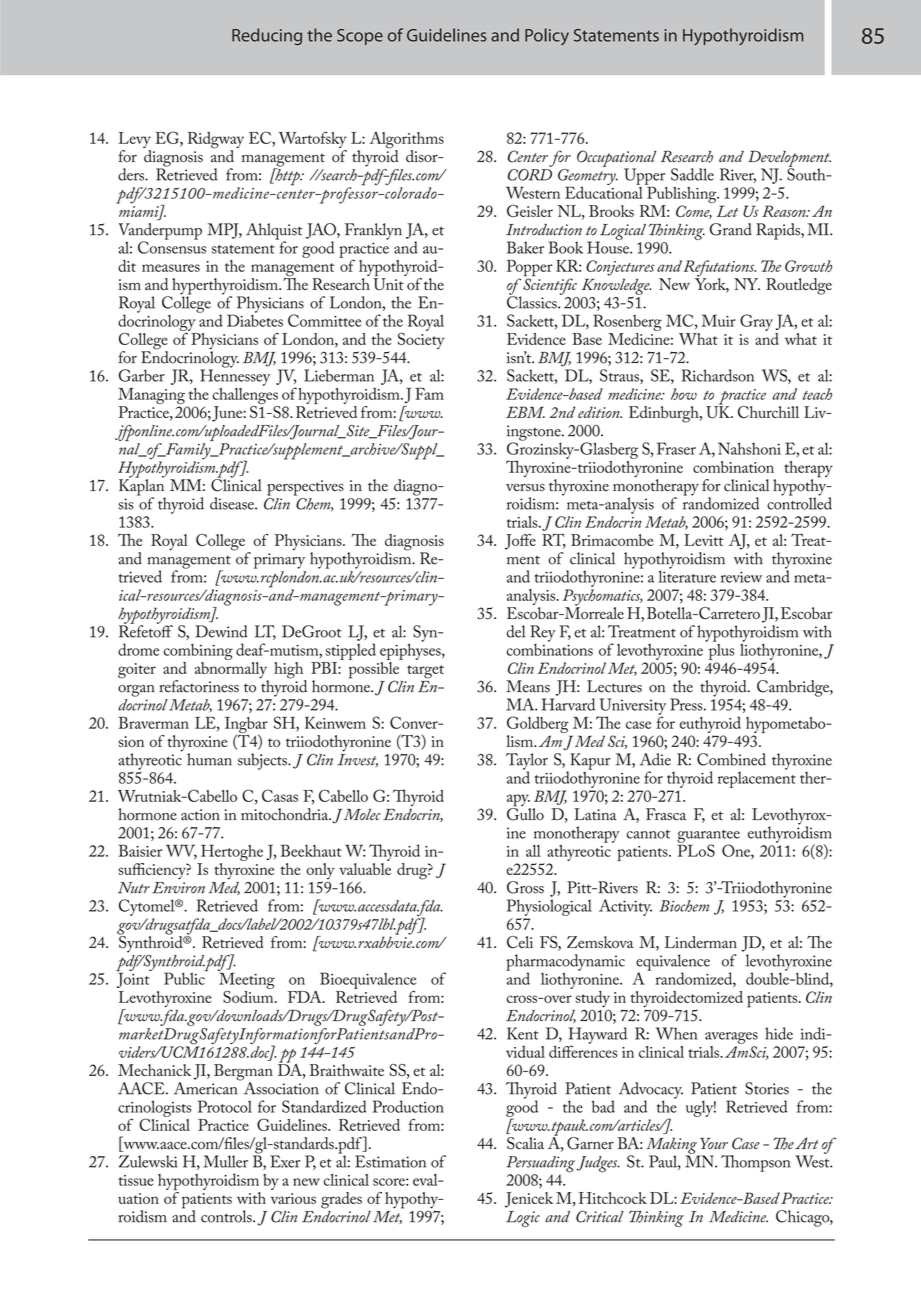  What do you see at coordinates (543, 633) in the screenshot?
I see `Rey` at bounding box center [543, 633].
